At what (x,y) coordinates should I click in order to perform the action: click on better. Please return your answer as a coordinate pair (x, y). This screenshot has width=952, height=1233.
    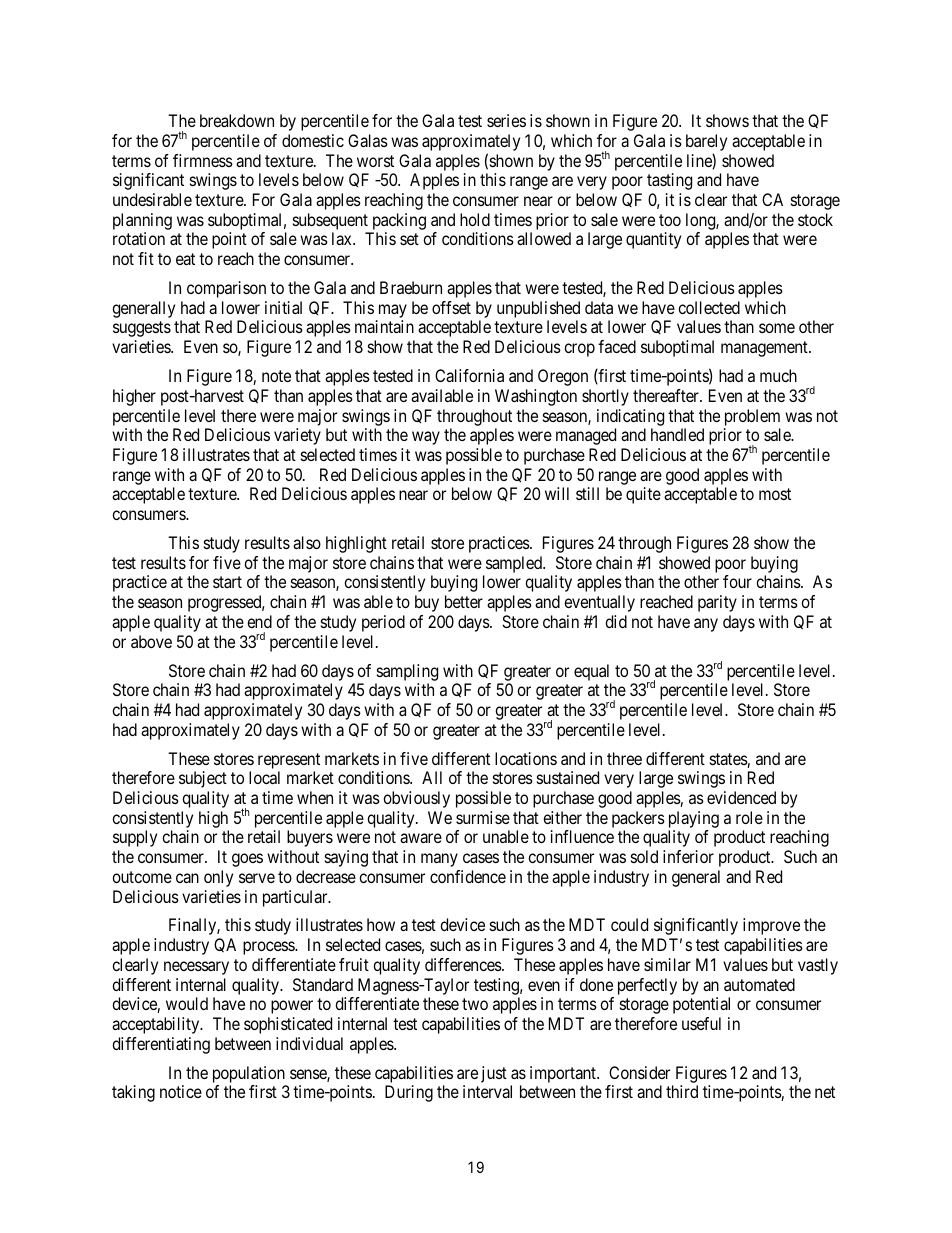
    Looking at the image, I should click on (464, 601).
